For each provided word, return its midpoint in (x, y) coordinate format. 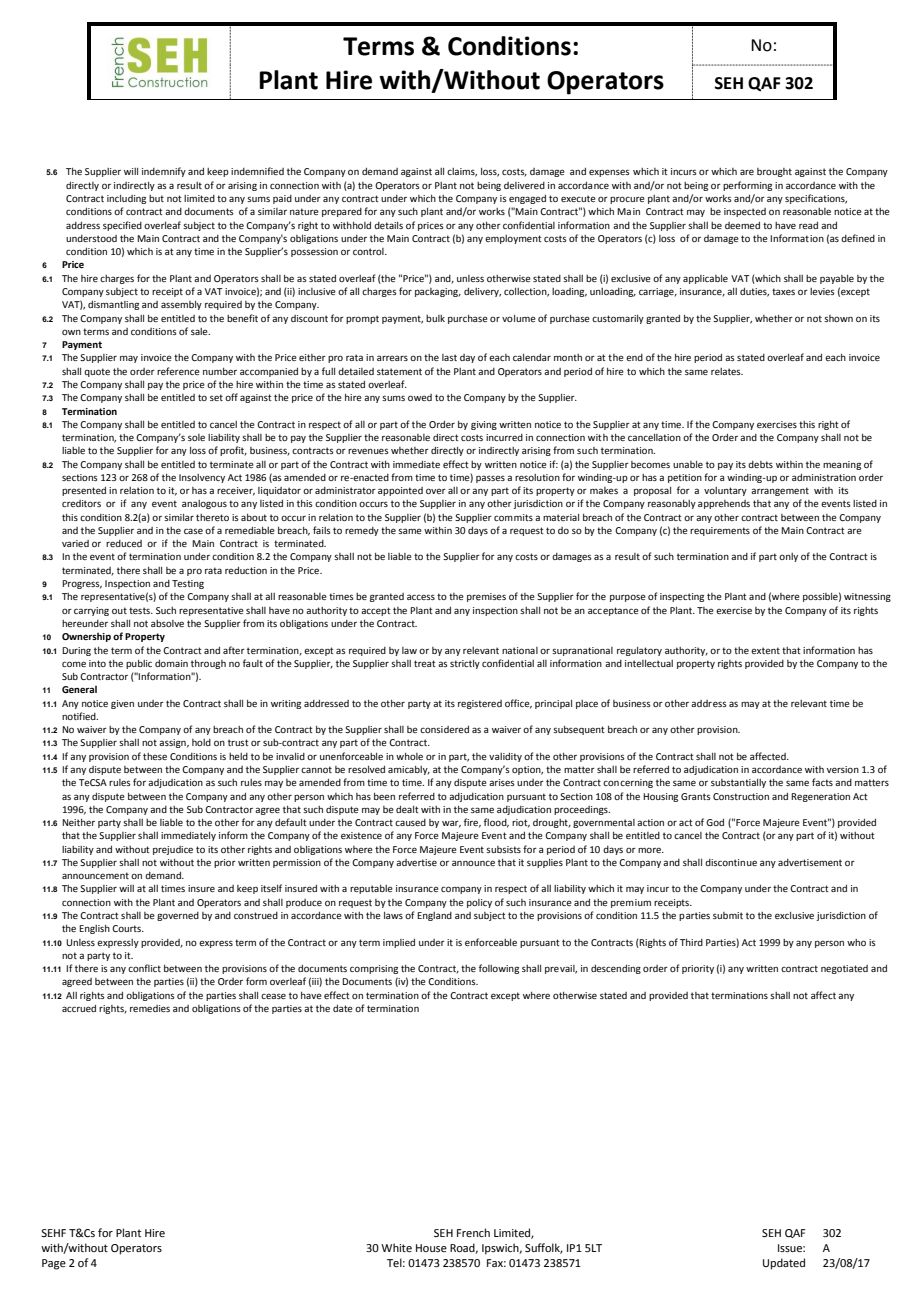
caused (410, 822)
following (499, 969)
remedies (150, 1008)
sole (196, 437)
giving (484, 425)
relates (727, 371)
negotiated (844, 969)
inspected (745, 212)
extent (765, 650)
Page (54, 1264)
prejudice (173, 850)
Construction (741, 796)
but (156, 198)
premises (486, 597)
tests (141, 610)
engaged (527, 199)
